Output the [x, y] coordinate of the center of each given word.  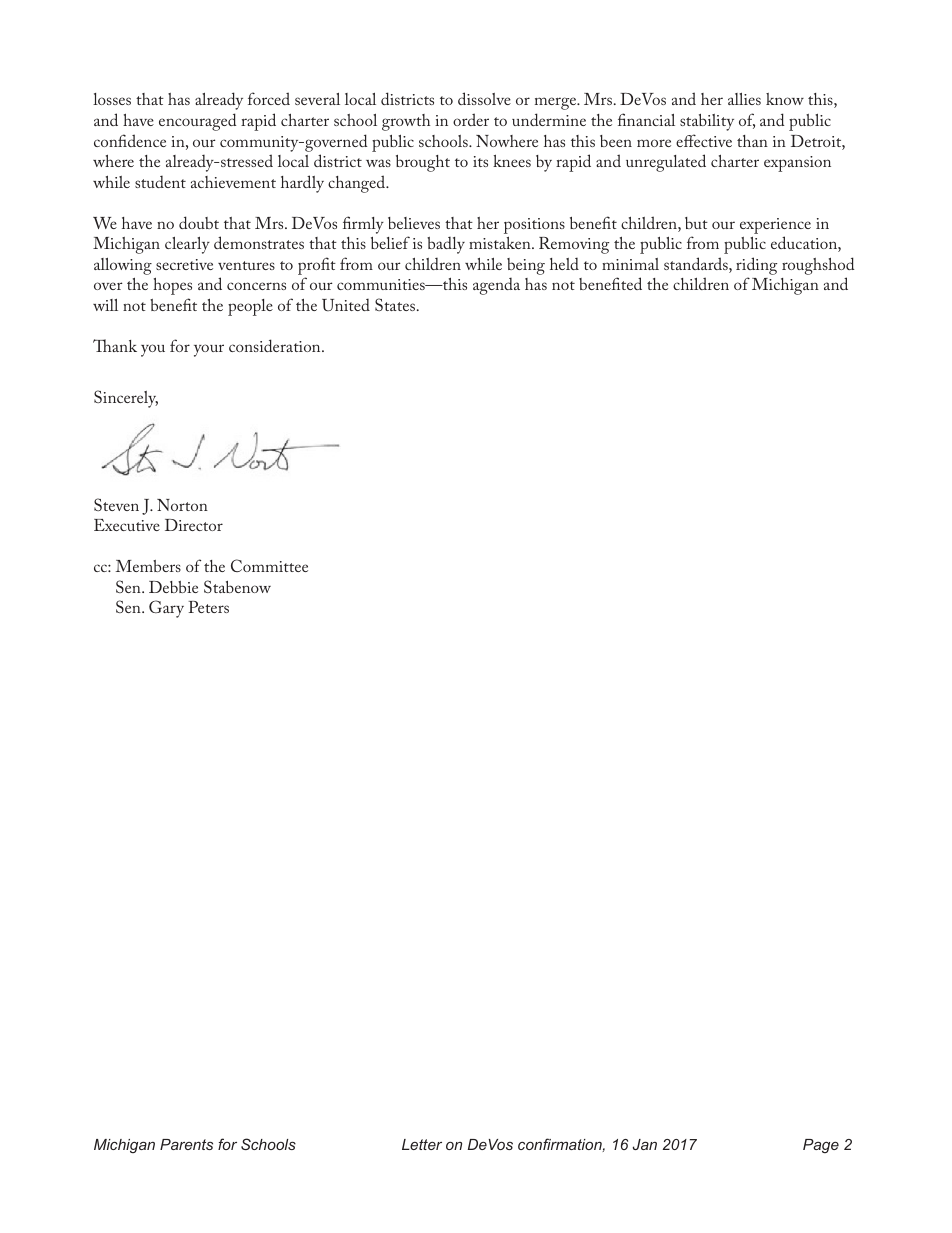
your [209, 350]
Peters [208, 607]
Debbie [173, 587]
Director [194, 525]
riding [756, 267]
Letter [422, 1144]
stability [707, 122]
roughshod [818, 267]
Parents [186, 1144]
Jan [645, 1144]
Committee [269, 565]
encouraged [197, 122]
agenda [496, 286]
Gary [166, 609]
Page [821, 1146]
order [471, 119]
